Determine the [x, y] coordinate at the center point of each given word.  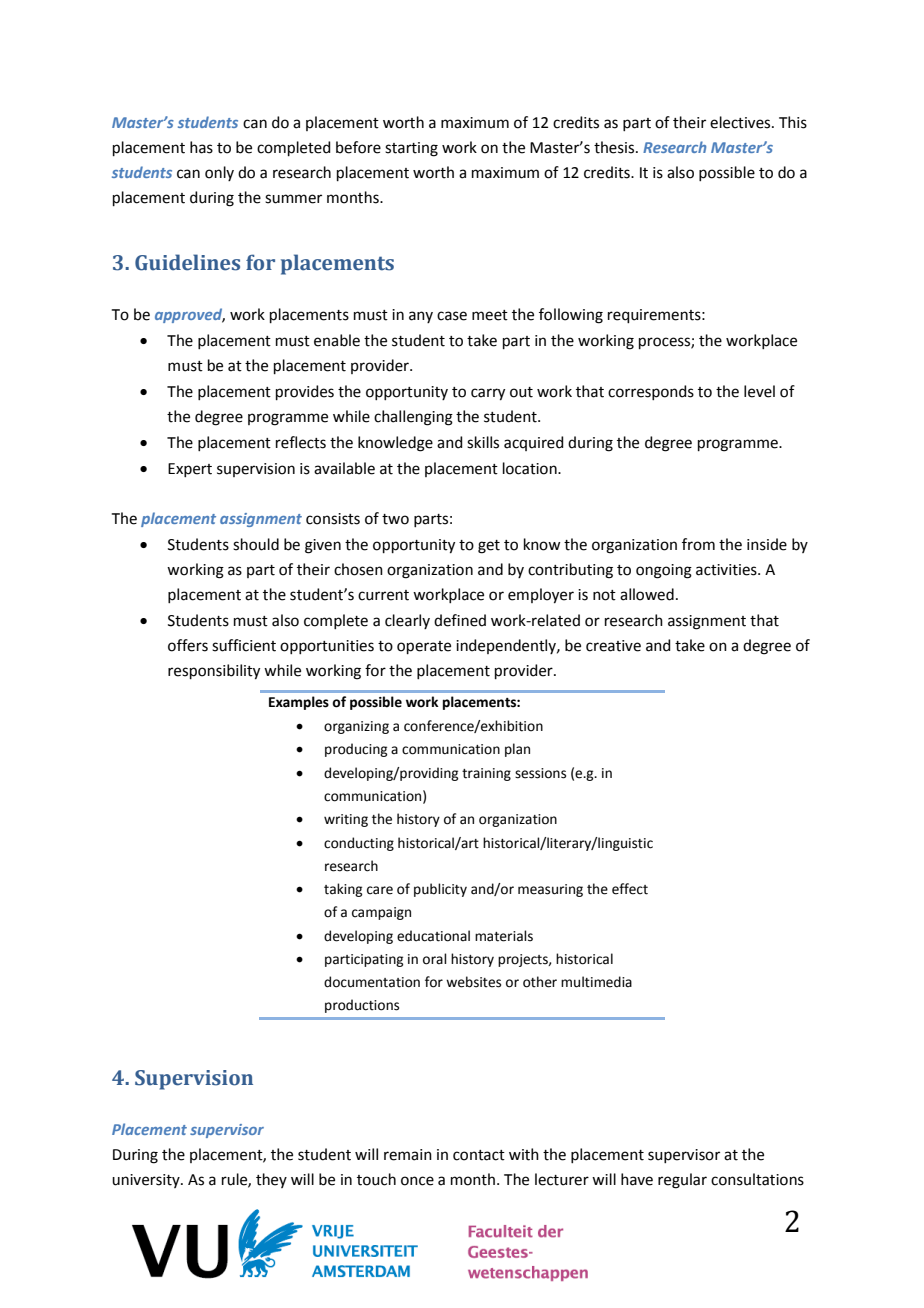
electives [741, 122]
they [271, 1180]
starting [411, 149]
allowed [647, 594]
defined [460, 620]
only [219, 173]
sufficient [244, 645]
